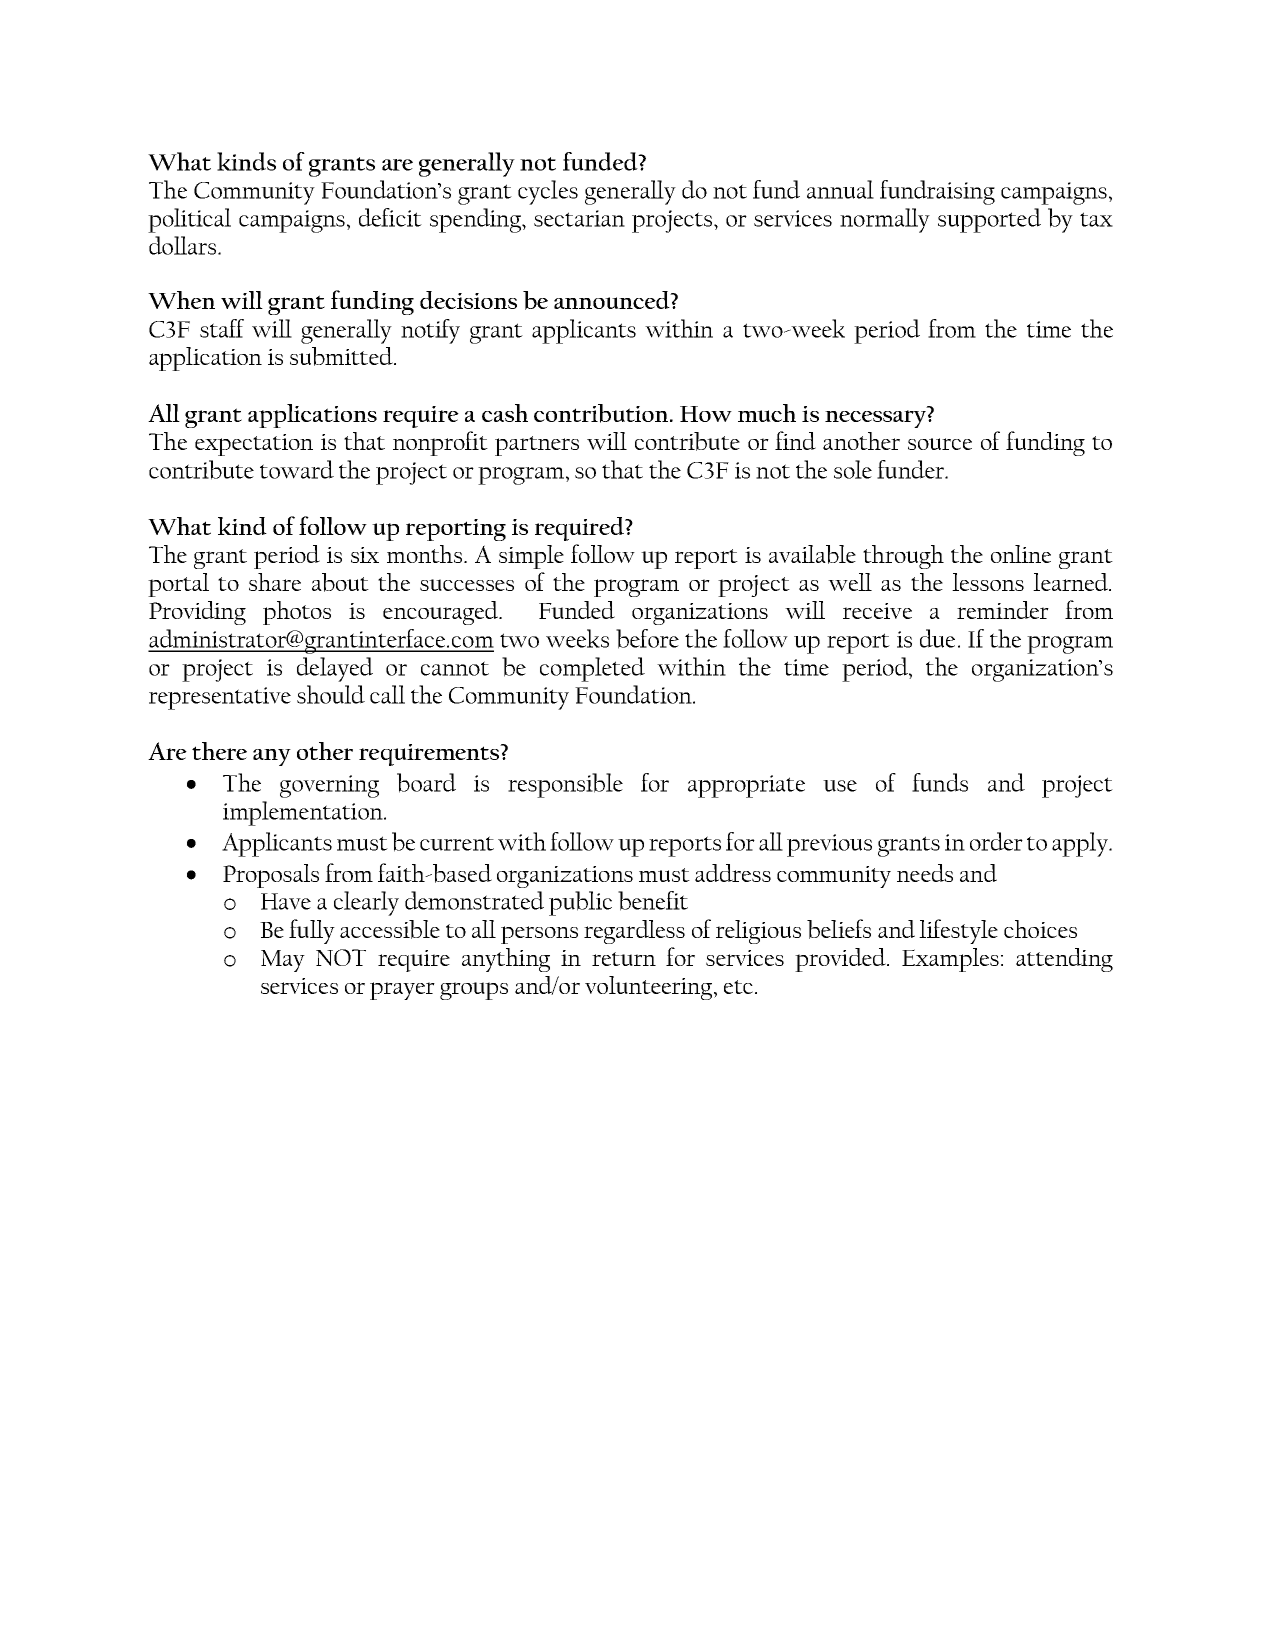 The height and width of the screenshot is (1633, 1262). Describe the element at coordinates (988, 582) in the screenshot. I see `lessons` at that location.
